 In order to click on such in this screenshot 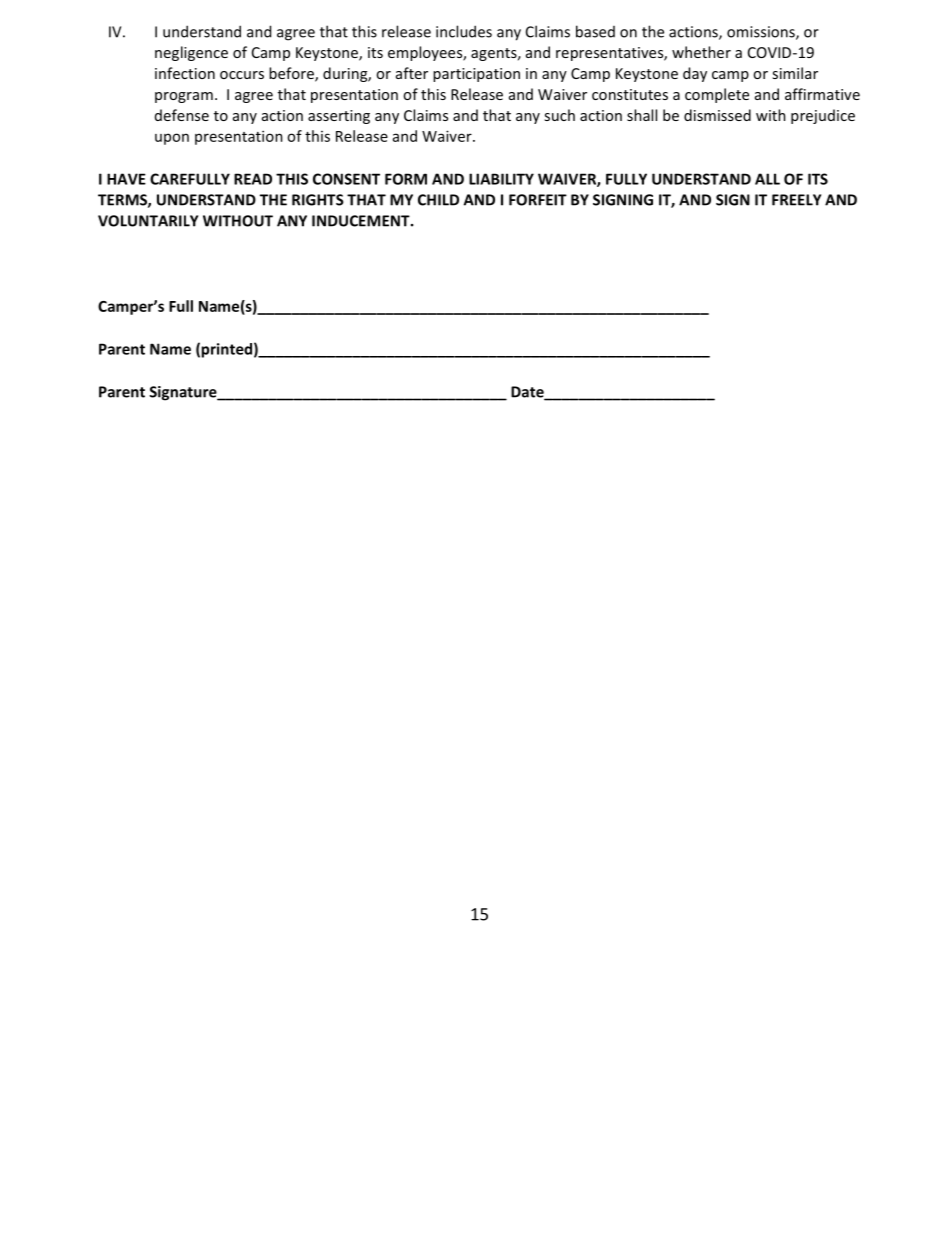, I will do `click(559, 115)`.
